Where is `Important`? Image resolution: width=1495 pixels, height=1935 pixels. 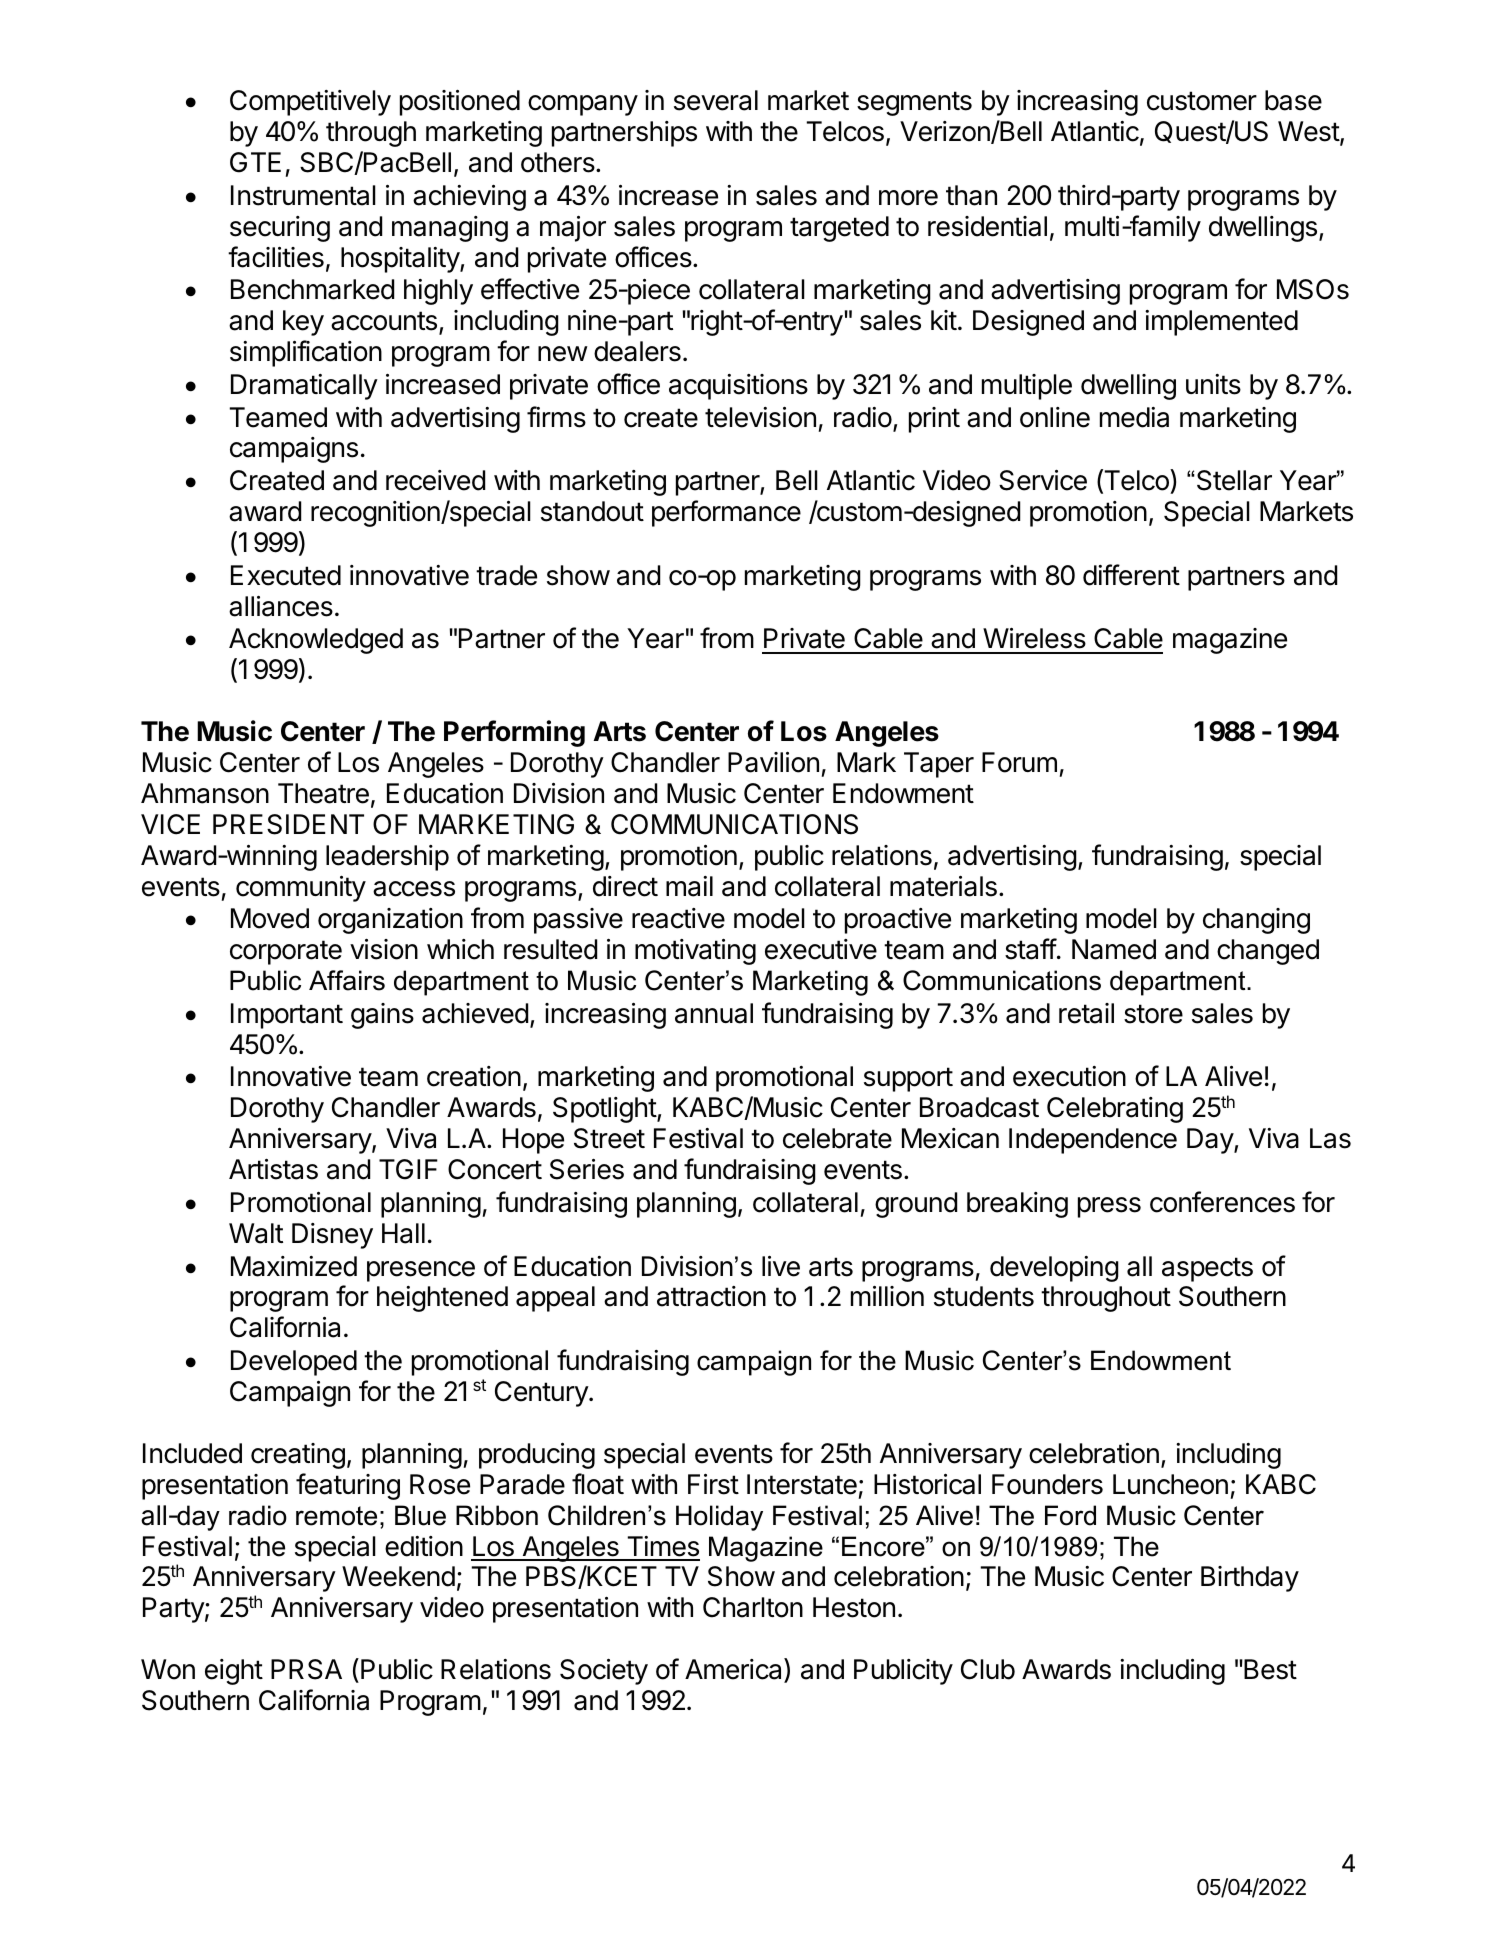 Important is located at coordinates (287, 1016).
